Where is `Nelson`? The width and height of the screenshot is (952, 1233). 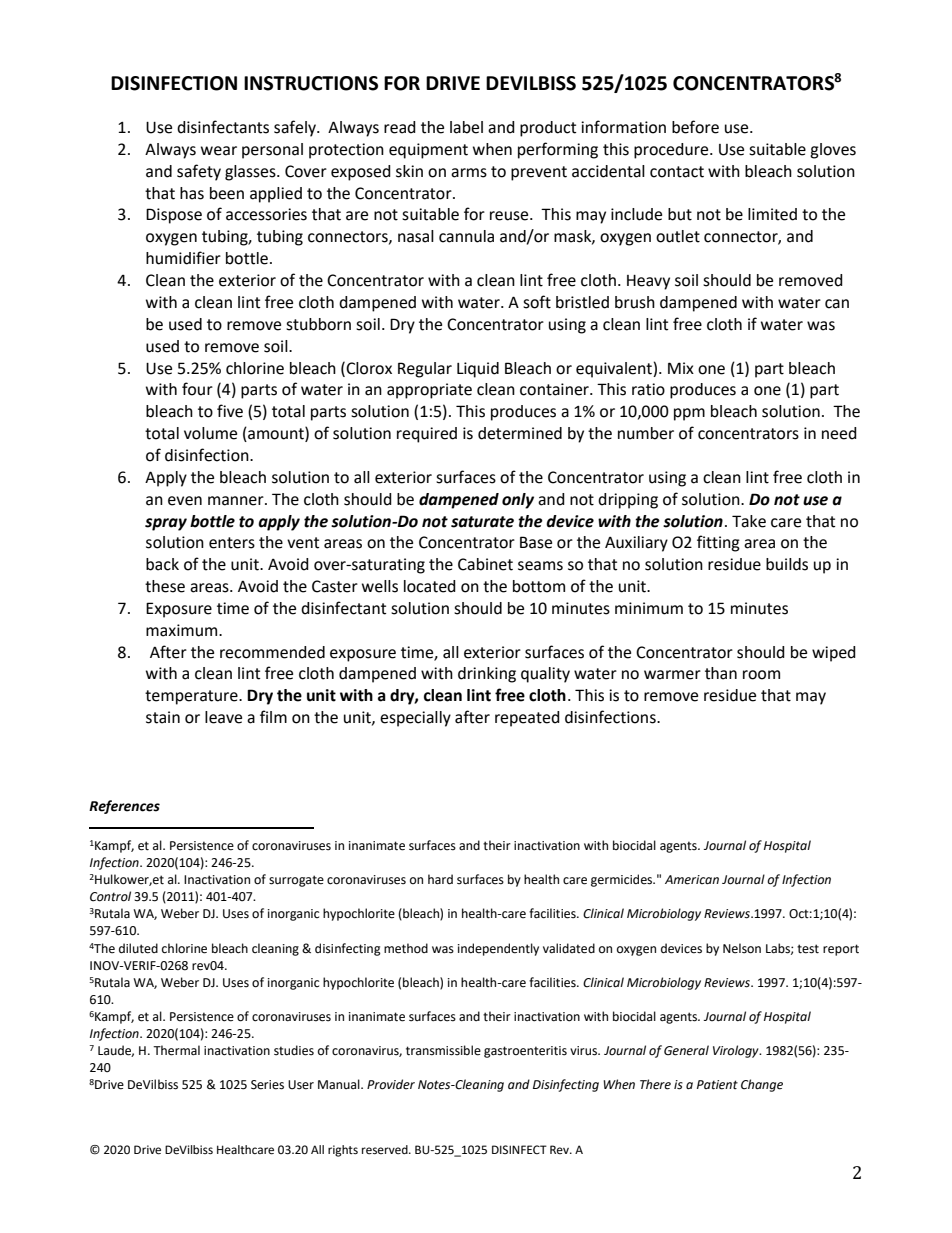
Nelson is located at coordinates (742, 948).
